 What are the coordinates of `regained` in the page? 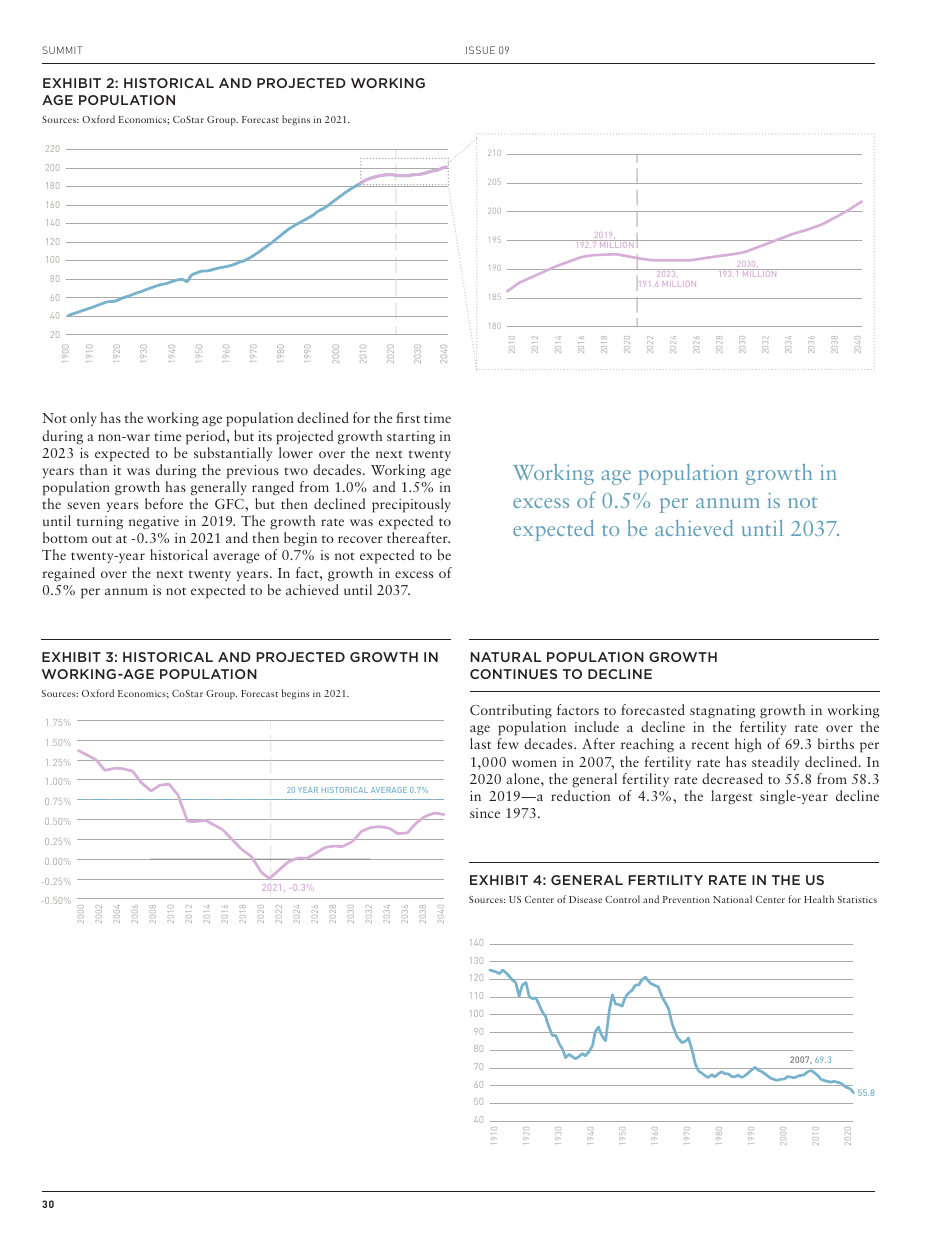 It's located at (68, 574).
